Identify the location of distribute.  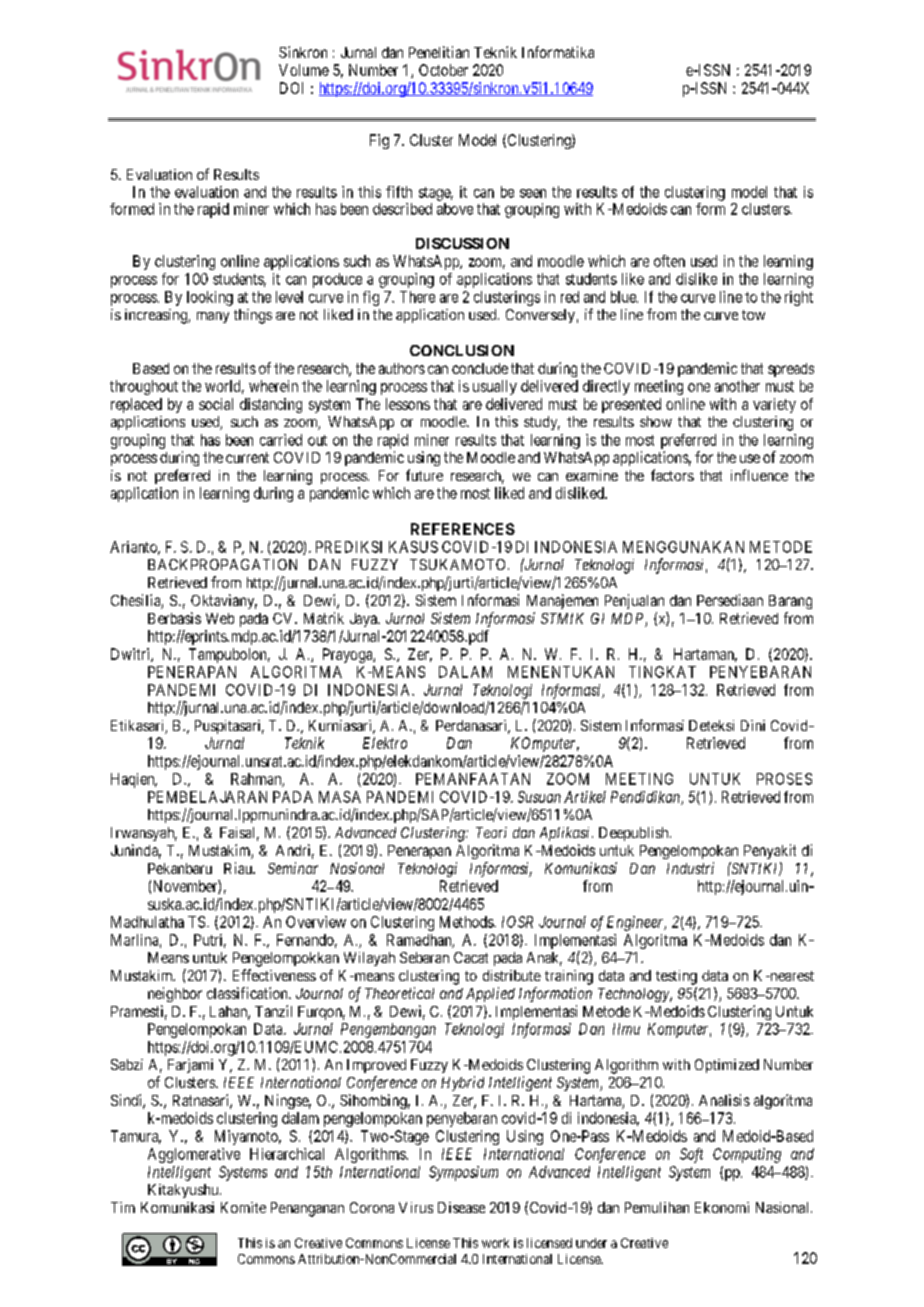
(512, 975).
